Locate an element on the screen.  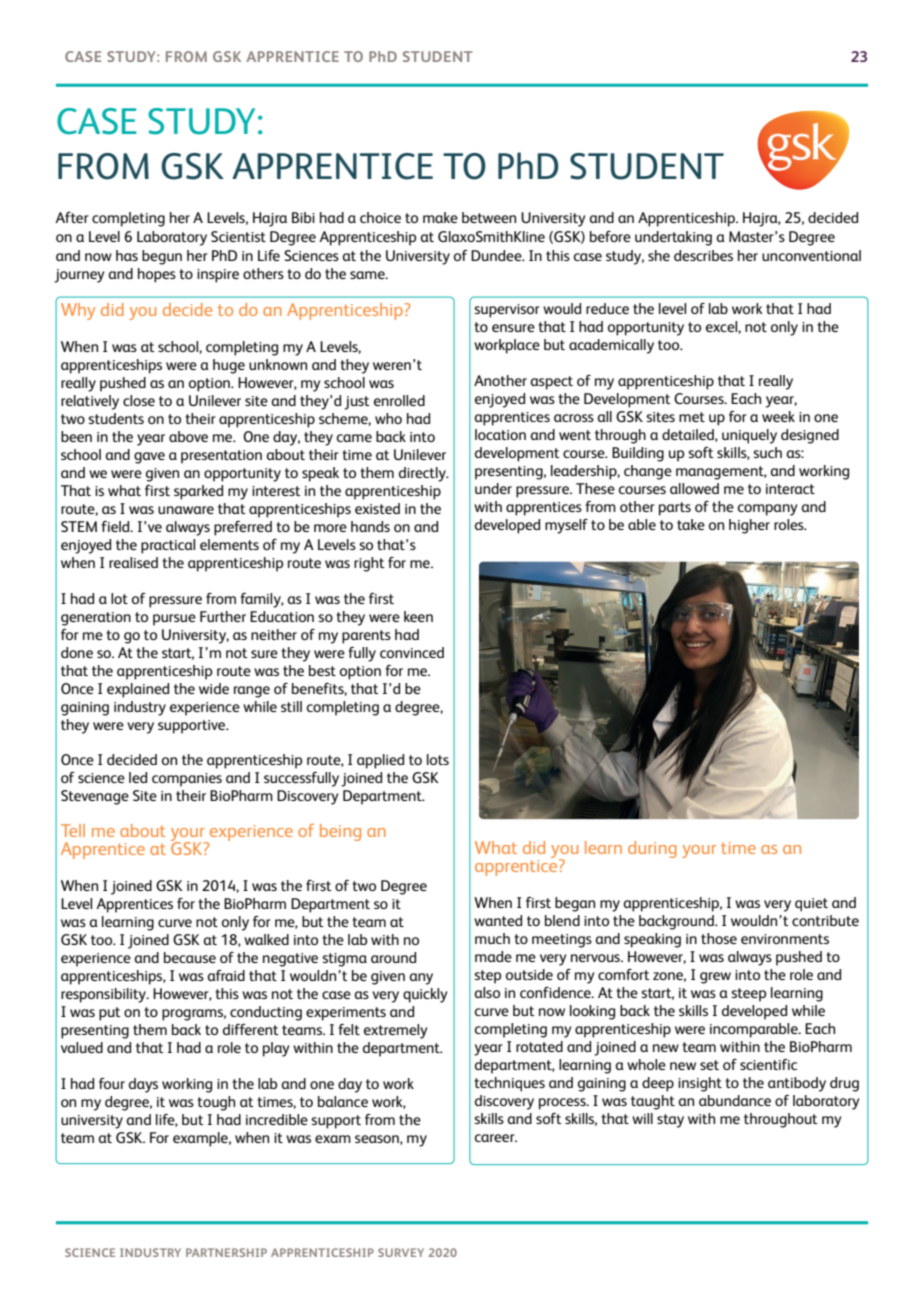
companies is located at coordinates (187, 780).
